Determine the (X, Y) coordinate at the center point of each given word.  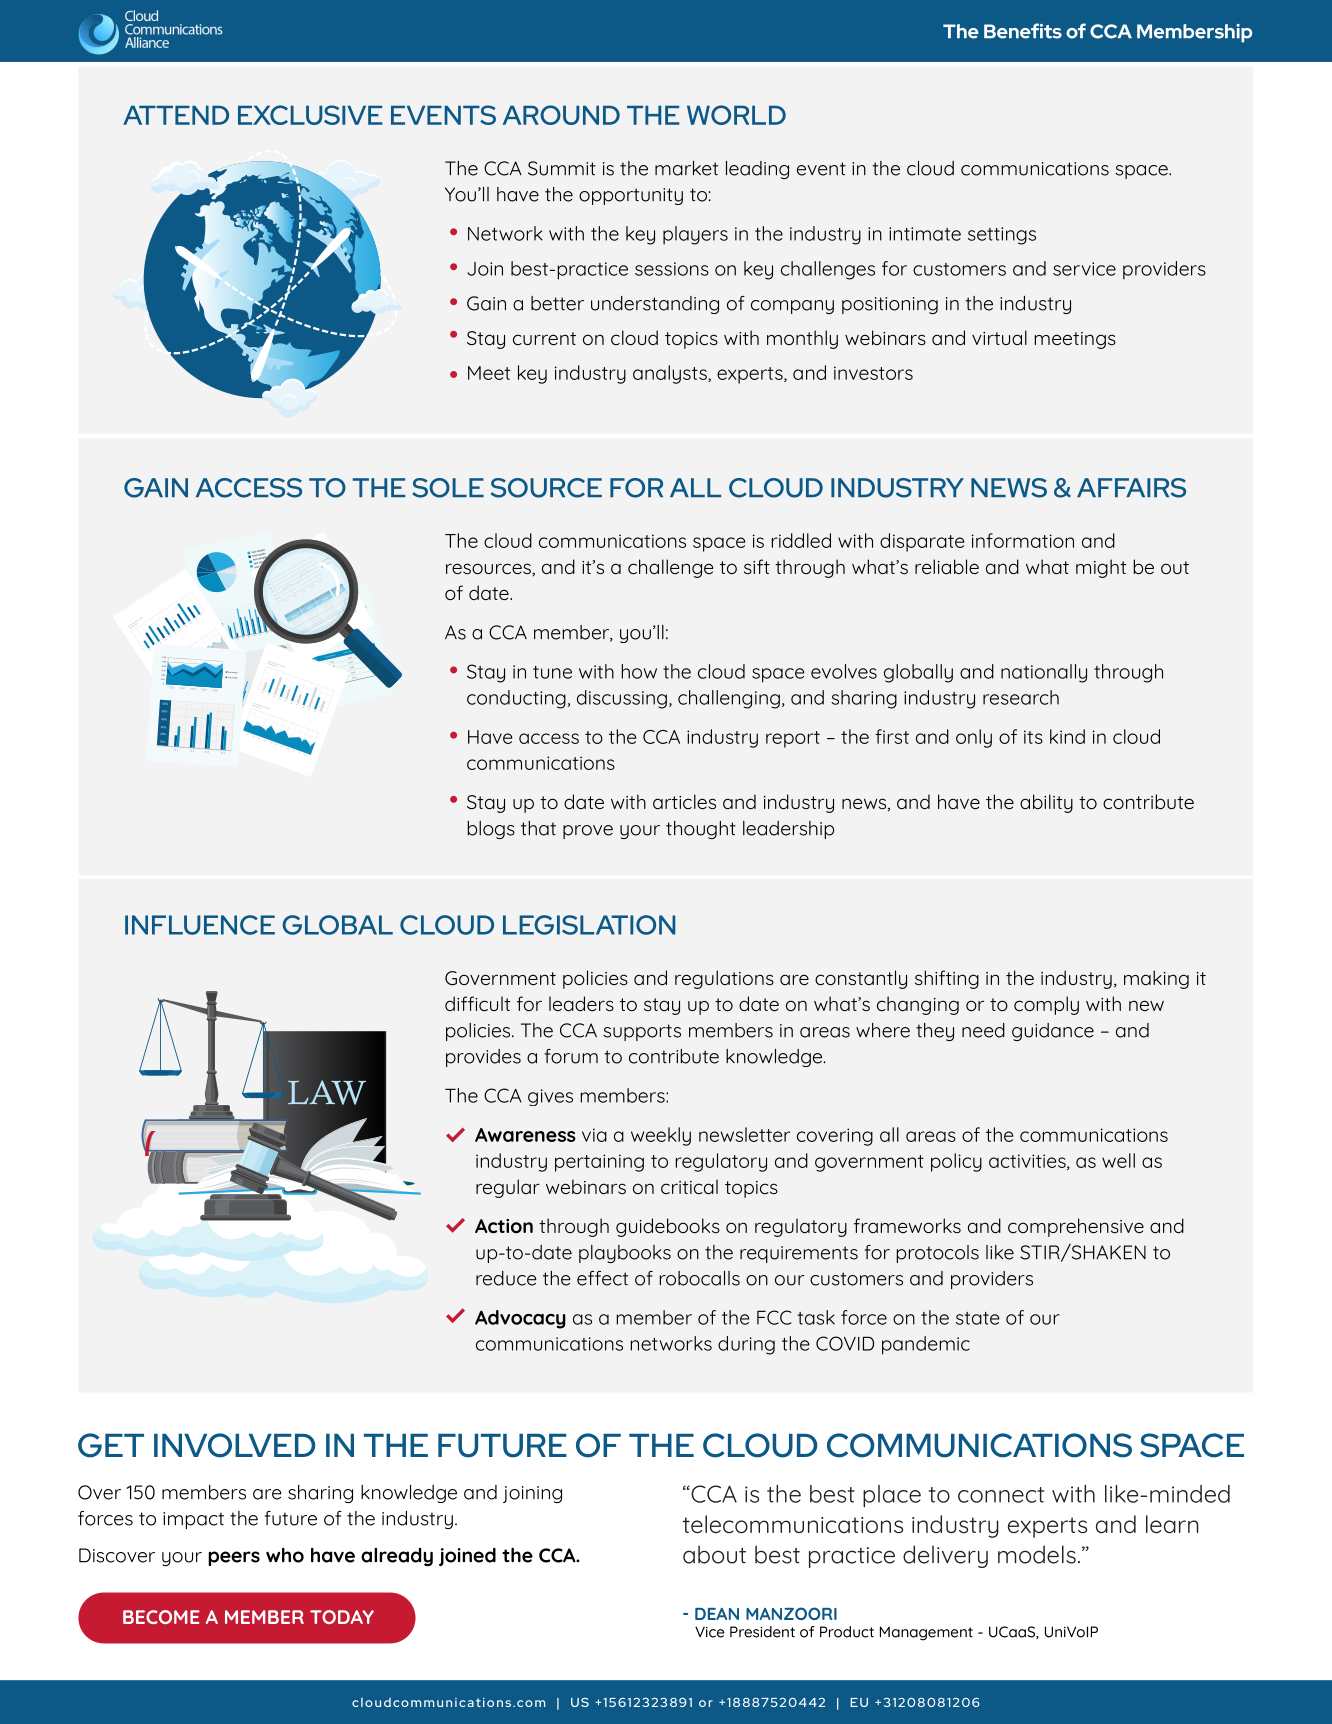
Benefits (1023, 31)
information (1023, 540)
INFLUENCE (200, 925)
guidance (1053, 1032)
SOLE (448, 488)
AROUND (561, 115)
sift (757, 566)
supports (642, 1032)
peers (234, 1558)
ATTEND (176, 115)
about (714, 1554)
